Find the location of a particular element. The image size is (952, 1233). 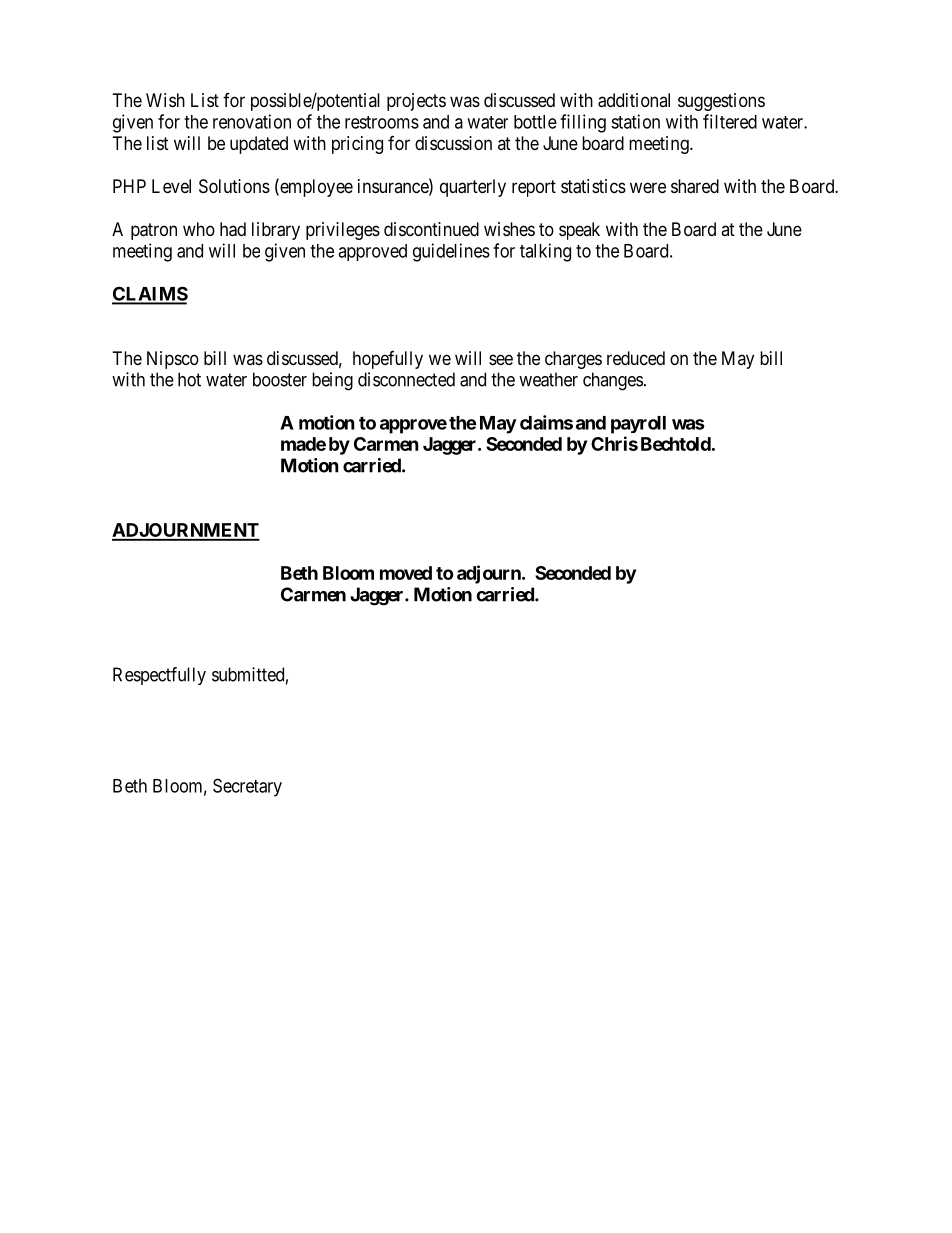

renovation is located at coordinates (252, 121).
